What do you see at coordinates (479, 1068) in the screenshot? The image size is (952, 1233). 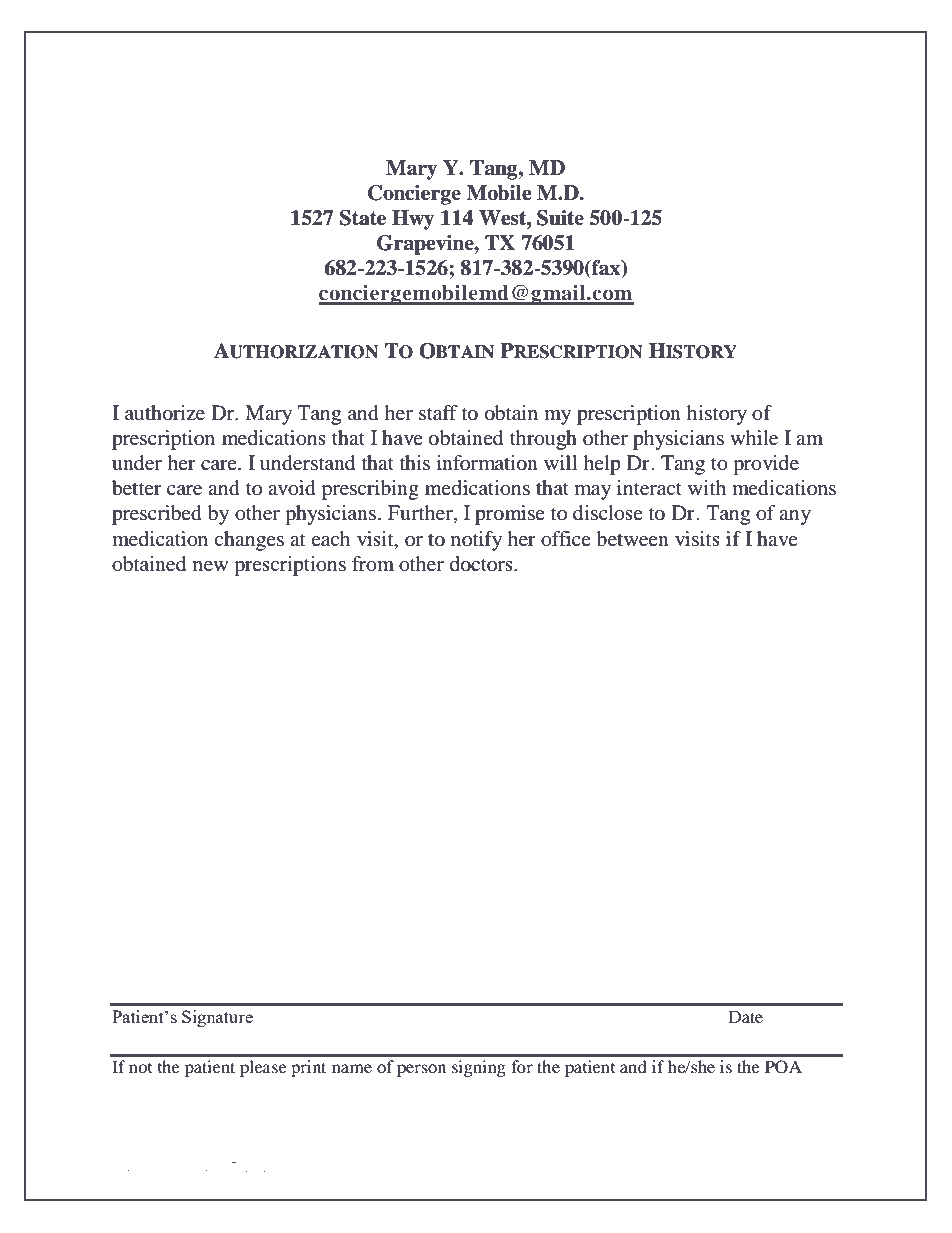 I see `signing` at bounding box center [479, 1068].
